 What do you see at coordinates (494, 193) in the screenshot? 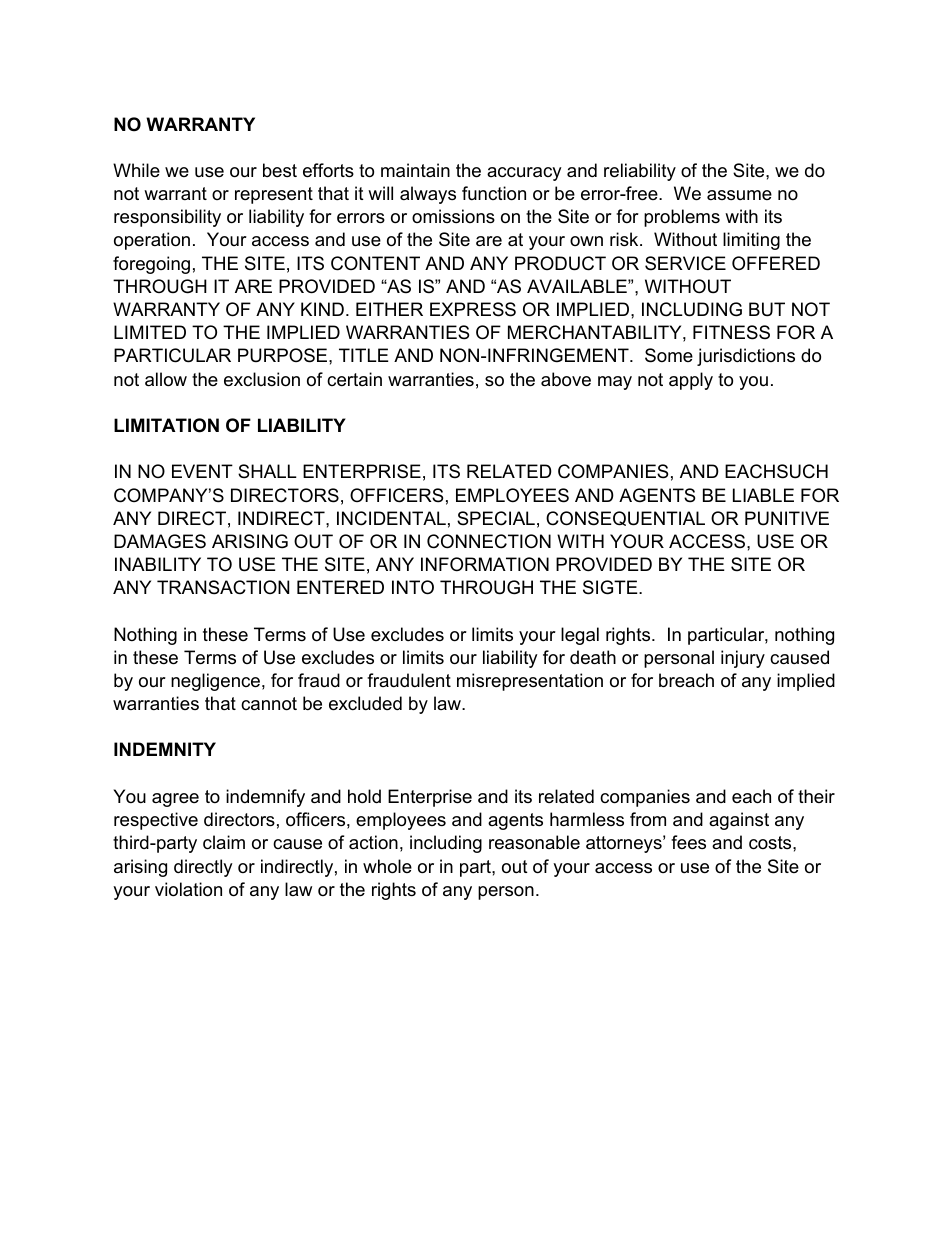
I see `function` at bounding box center [494, 193].
